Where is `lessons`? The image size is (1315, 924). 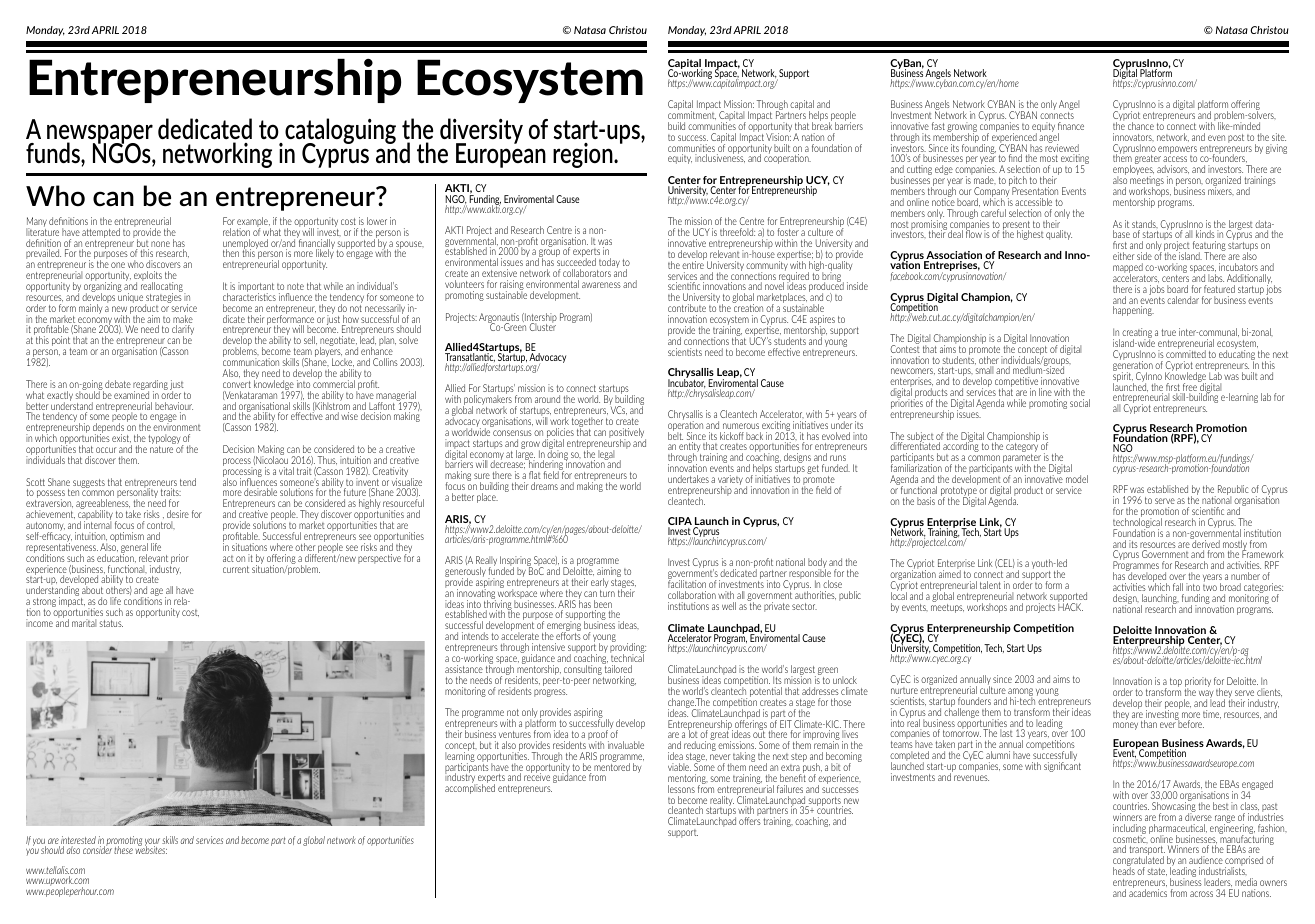 lessons is located at coordinates (681, 789).
